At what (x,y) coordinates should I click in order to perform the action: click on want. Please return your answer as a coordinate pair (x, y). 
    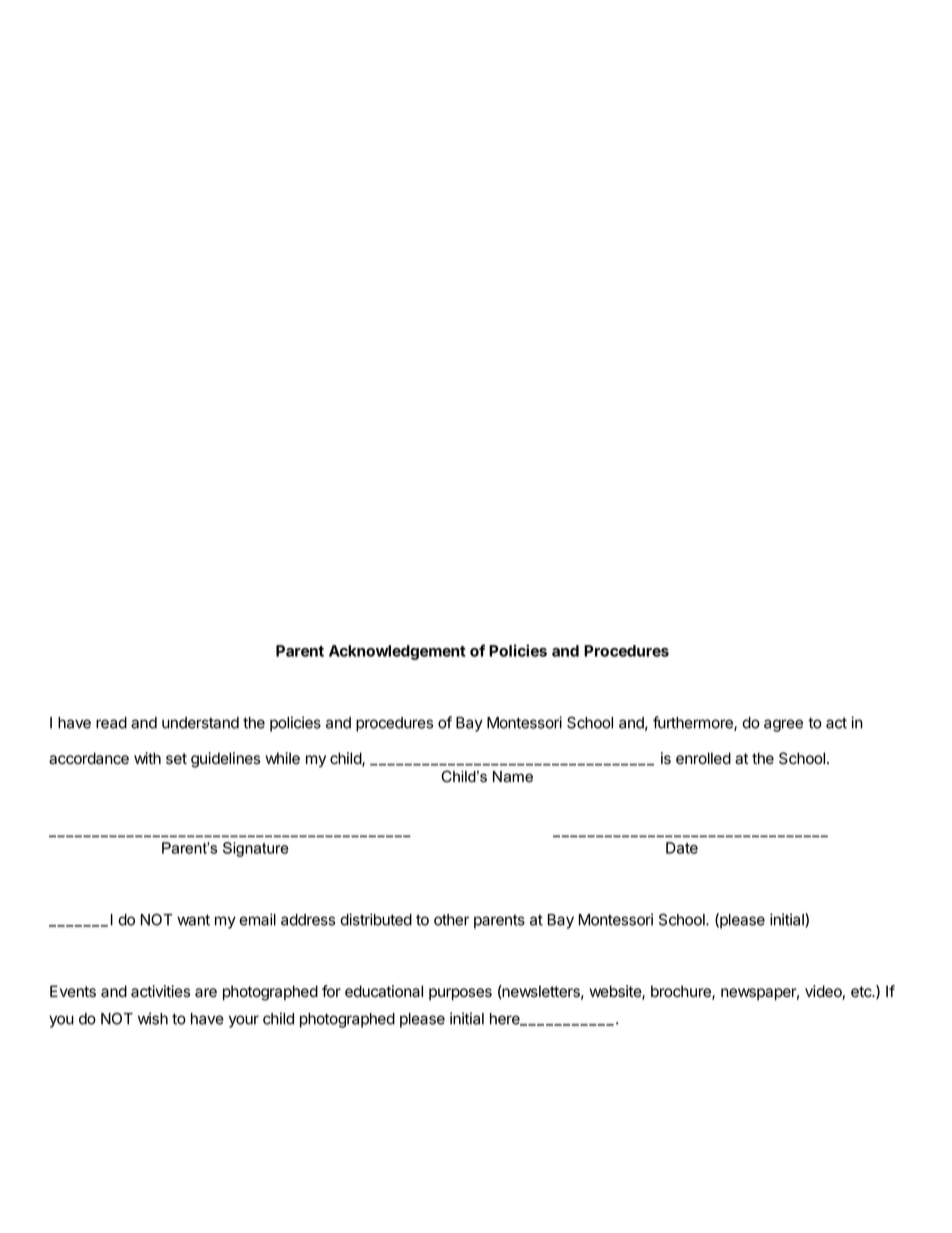
    Looking at the image, I should click on (193, 920).
